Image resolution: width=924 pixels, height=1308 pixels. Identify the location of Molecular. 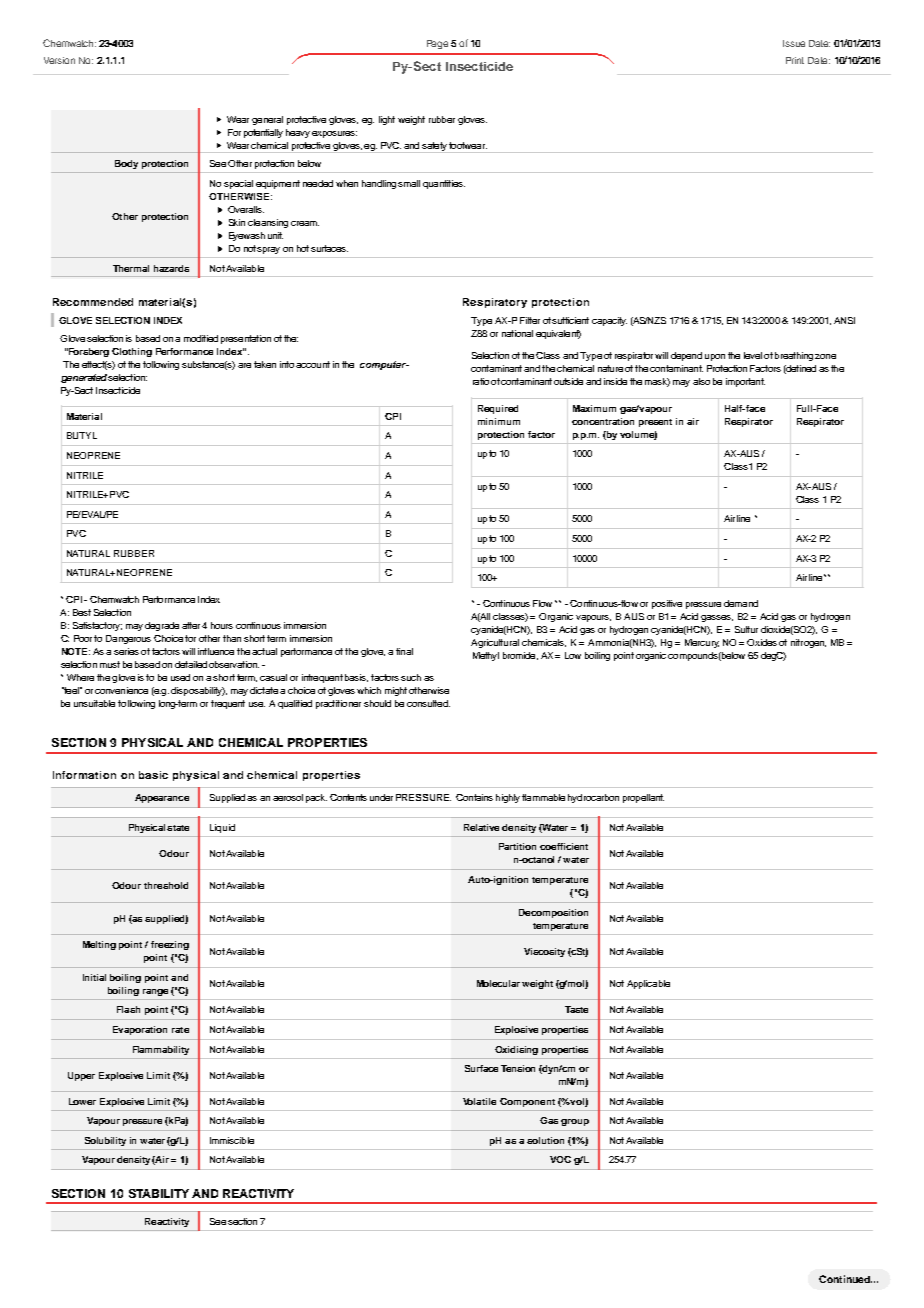
(500, 983).
